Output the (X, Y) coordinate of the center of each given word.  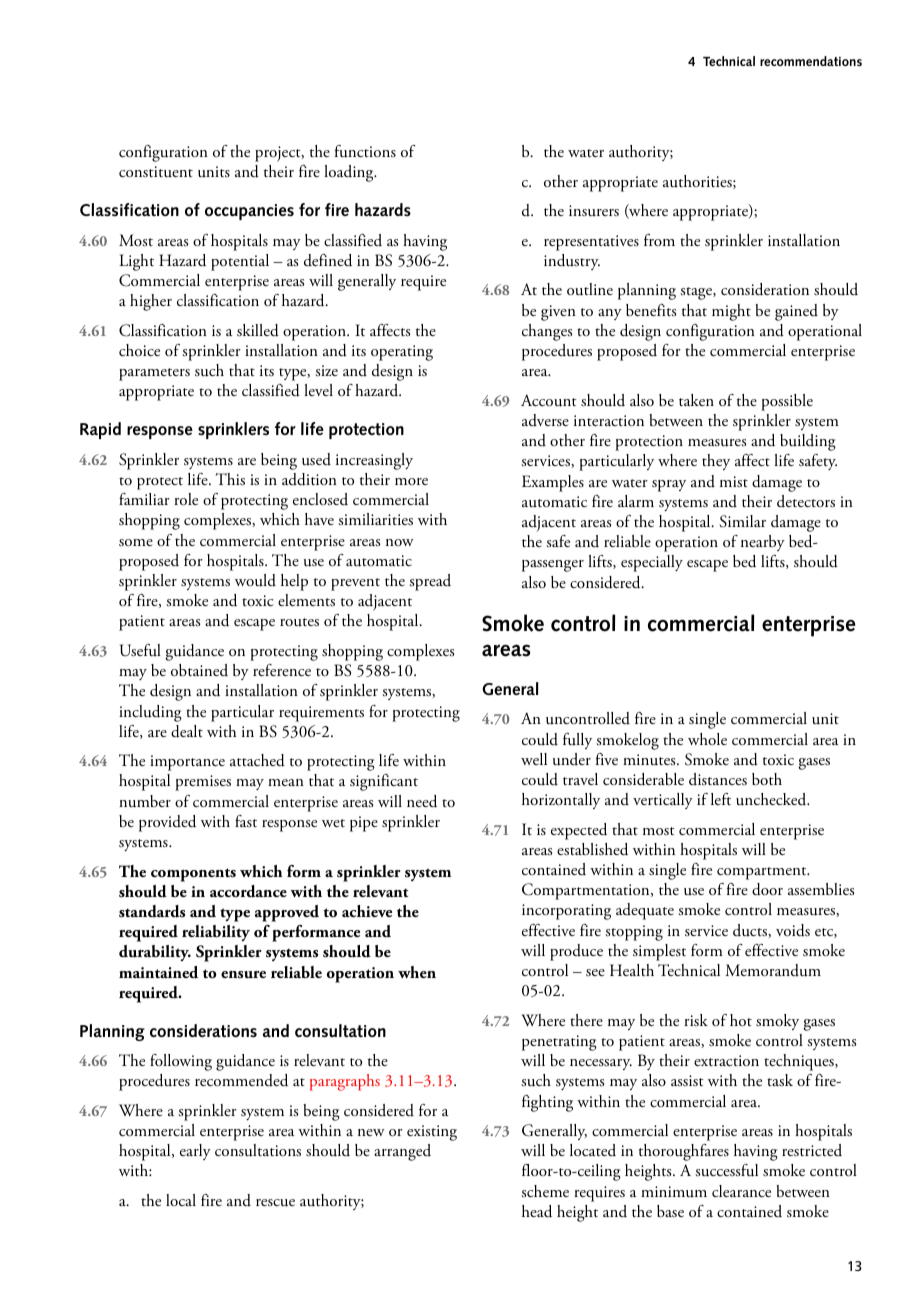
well (534, 759)
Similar (742, 521)
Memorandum (773, 970)
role (186, 499)
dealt (187, 731)
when (417, 972)
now (400, 542)
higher (151, 302)
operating (402, 353)
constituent (156, 172)
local (181, 1200)
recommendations (811, 61)
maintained (158, 972)
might (731, 312)
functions (365, 151)
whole (707, 739)
